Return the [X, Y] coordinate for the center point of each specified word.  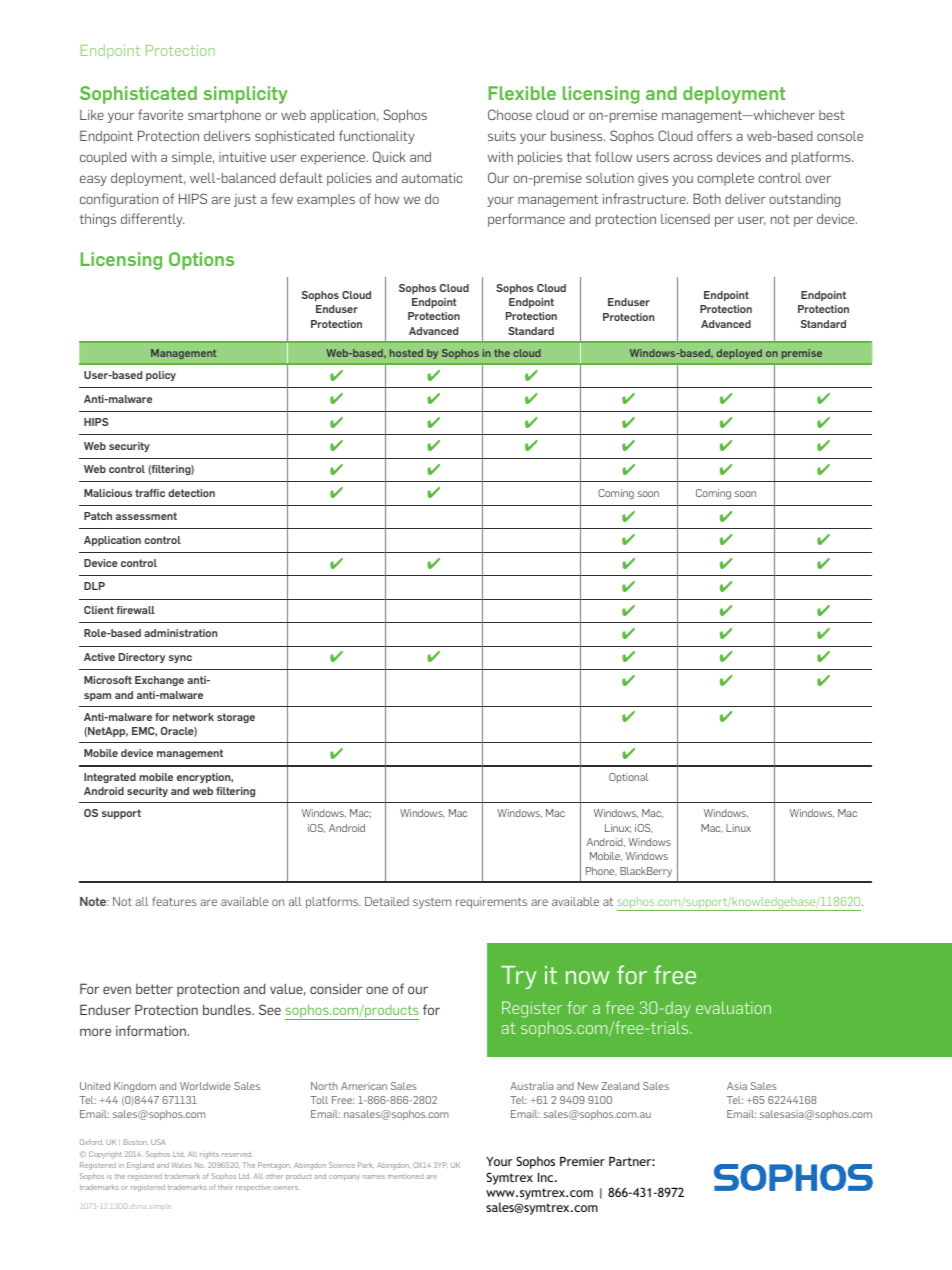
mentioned [406, 1176]
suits [502, 136]
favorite [160, 114]
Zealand [620, 1086]
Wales [182, 1165]
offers [714, 135]
